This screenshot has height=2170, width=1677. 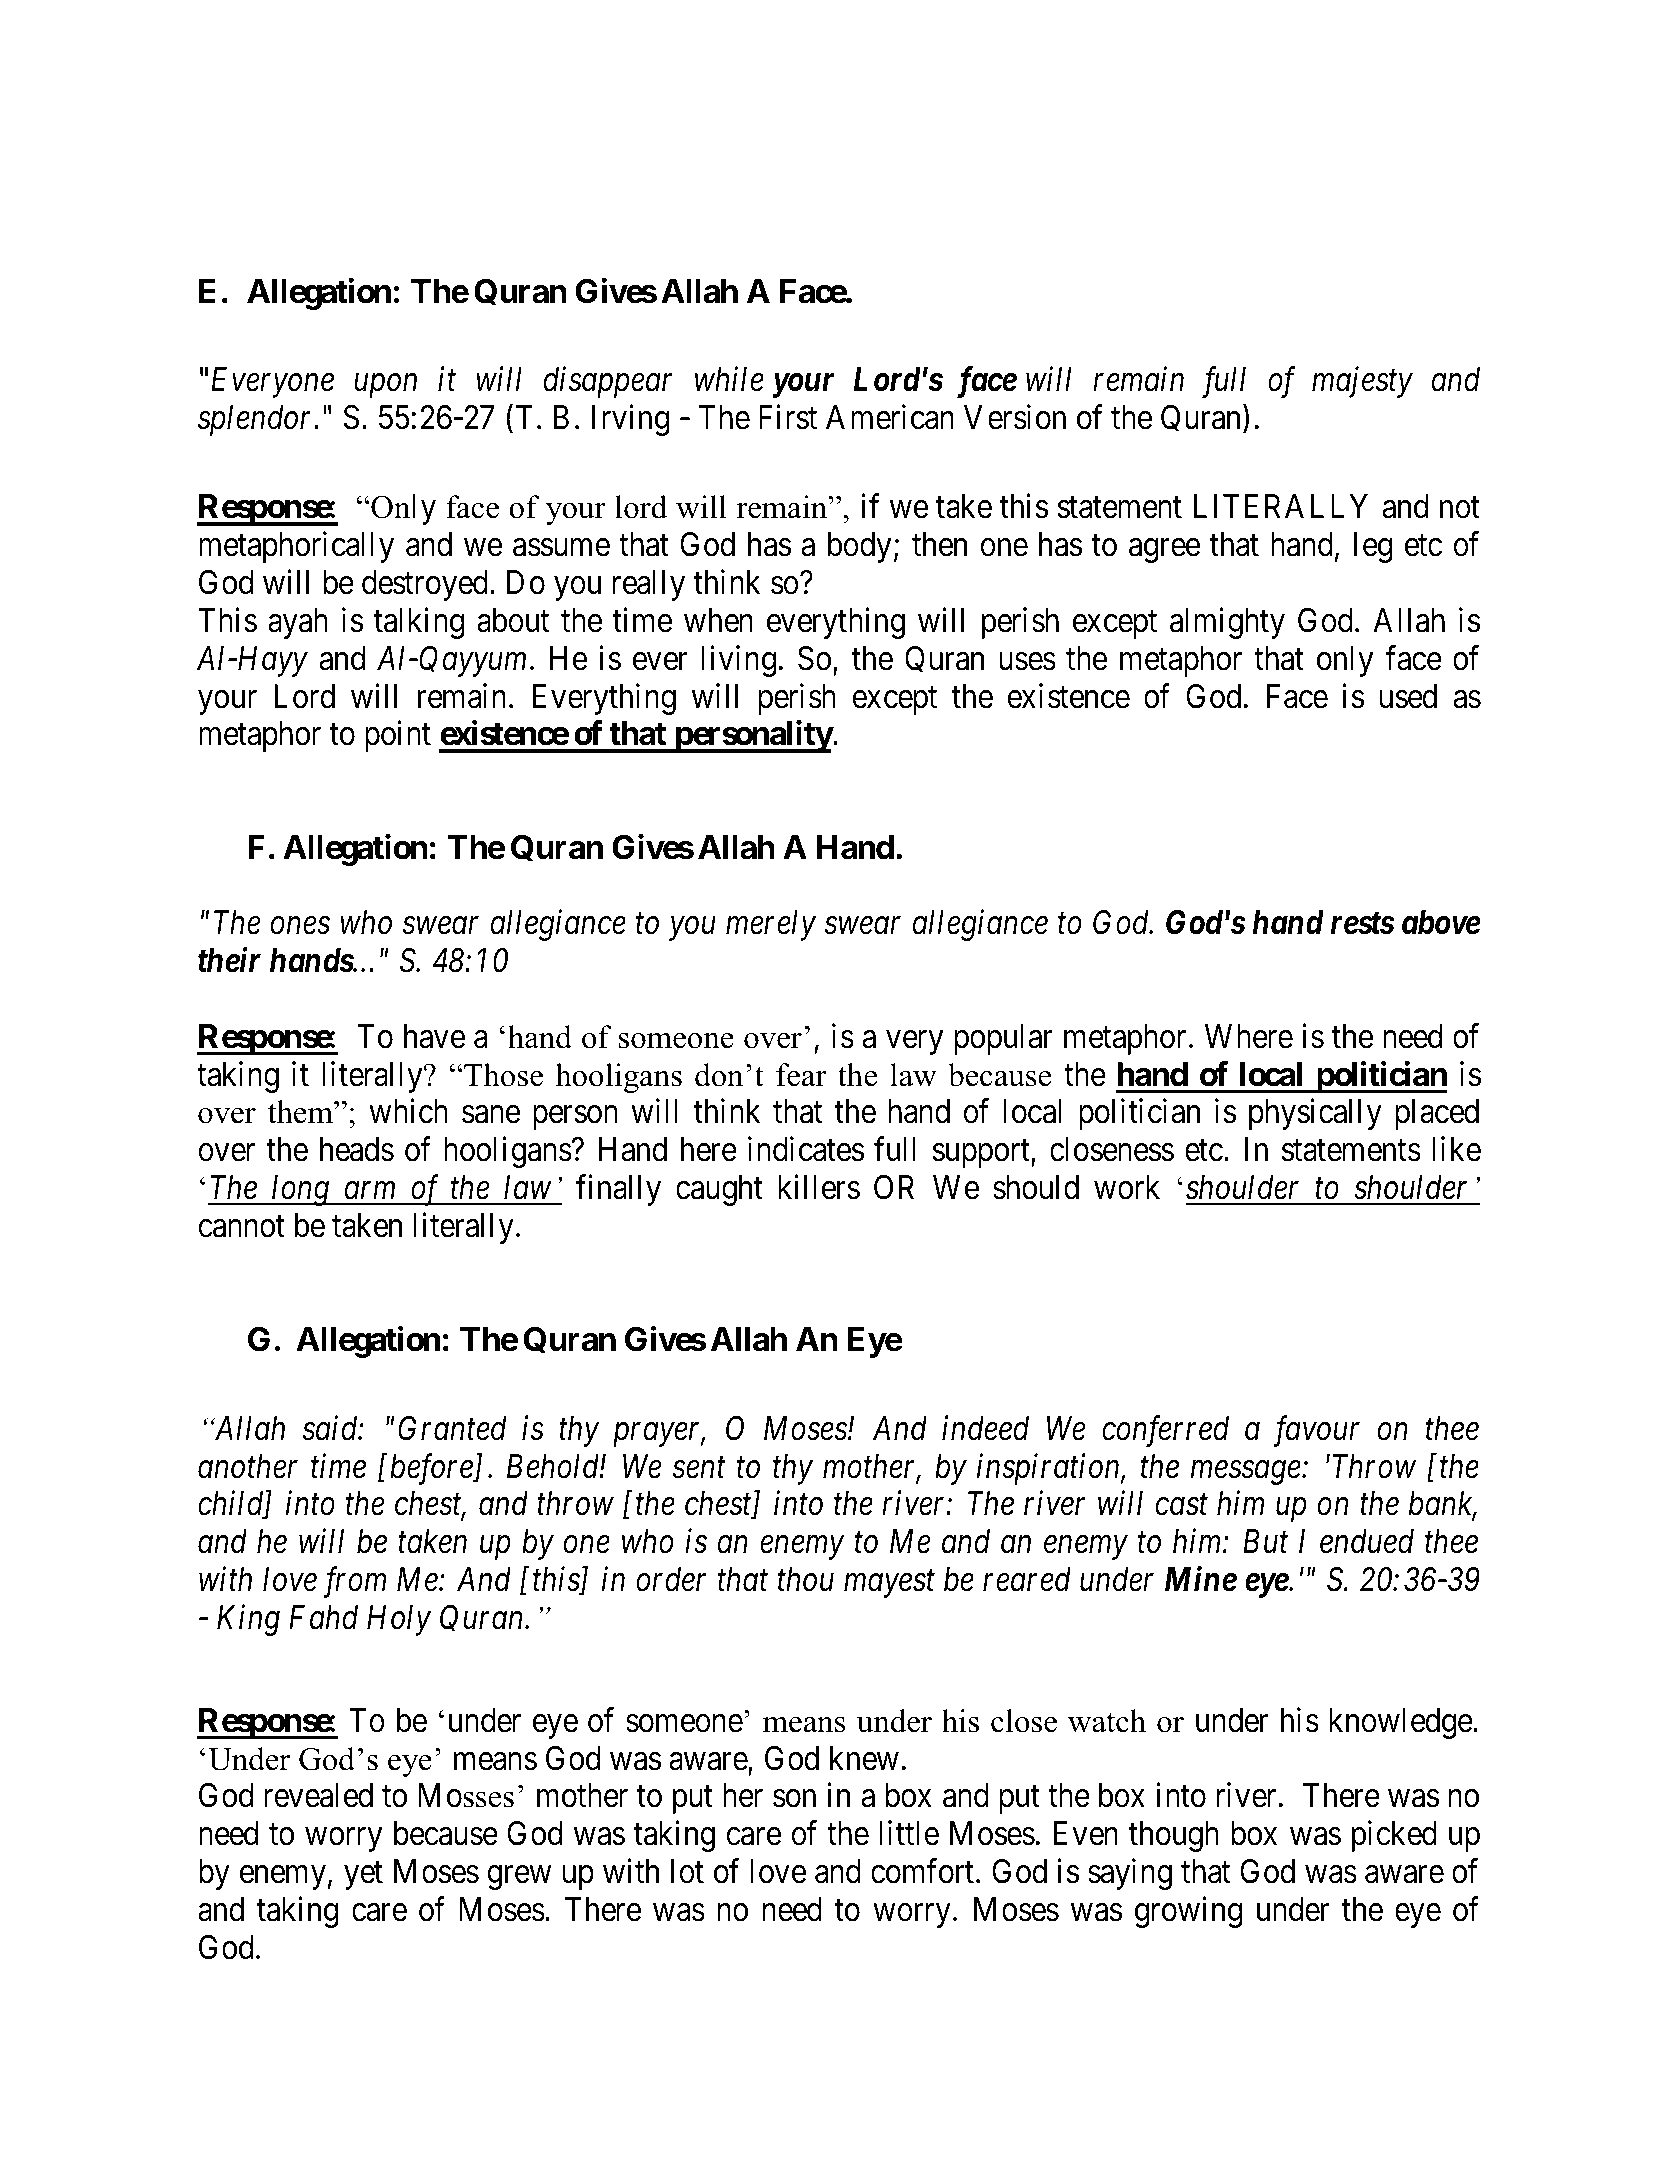 What do you see at coordinates (1394, 1836) in the screenshot?
I see `picked` at bounding box center [1394, 1836].
